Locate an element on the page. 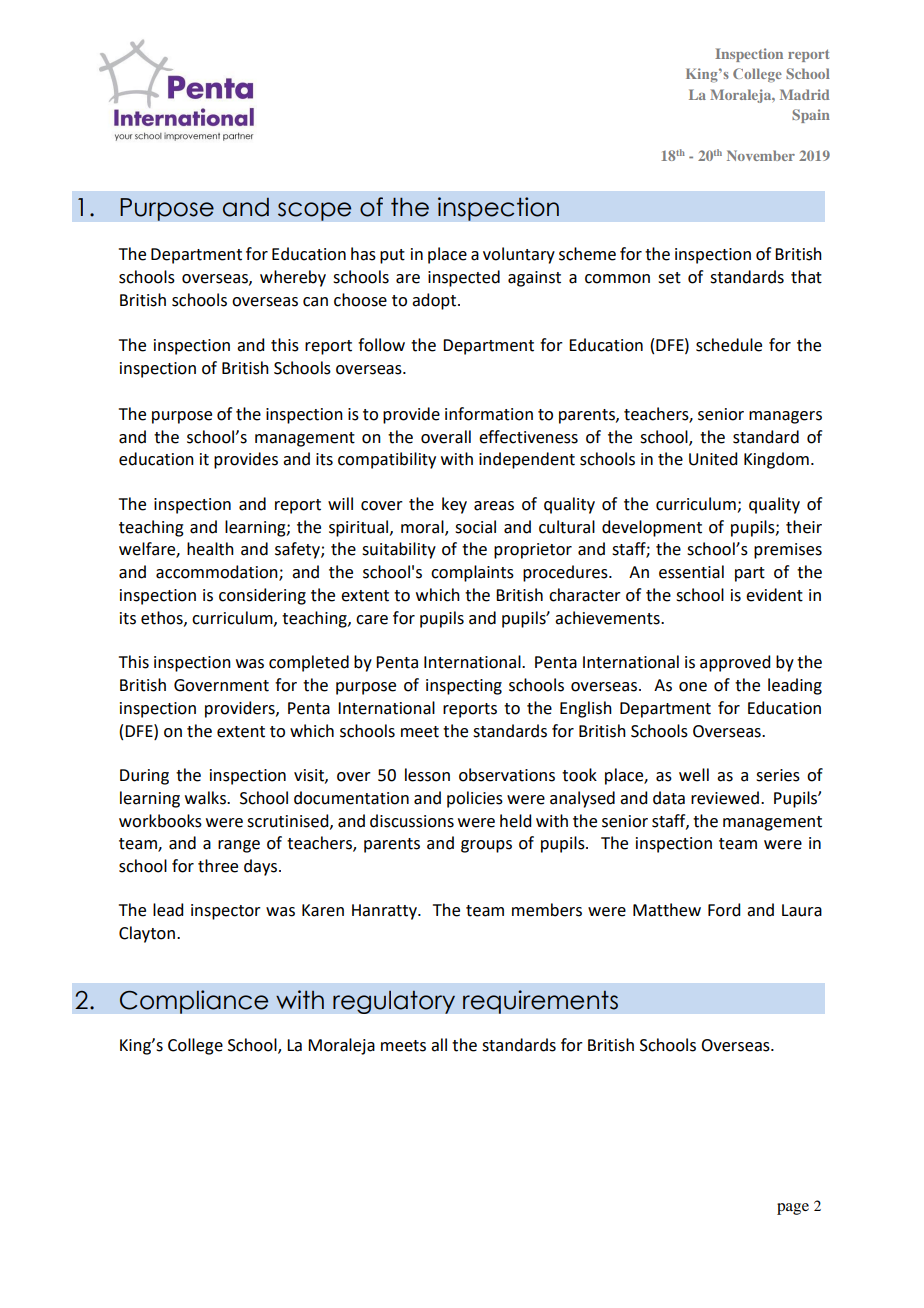 This image has width=924, height=1308. requirements is located at coordinates (540, 1002).
